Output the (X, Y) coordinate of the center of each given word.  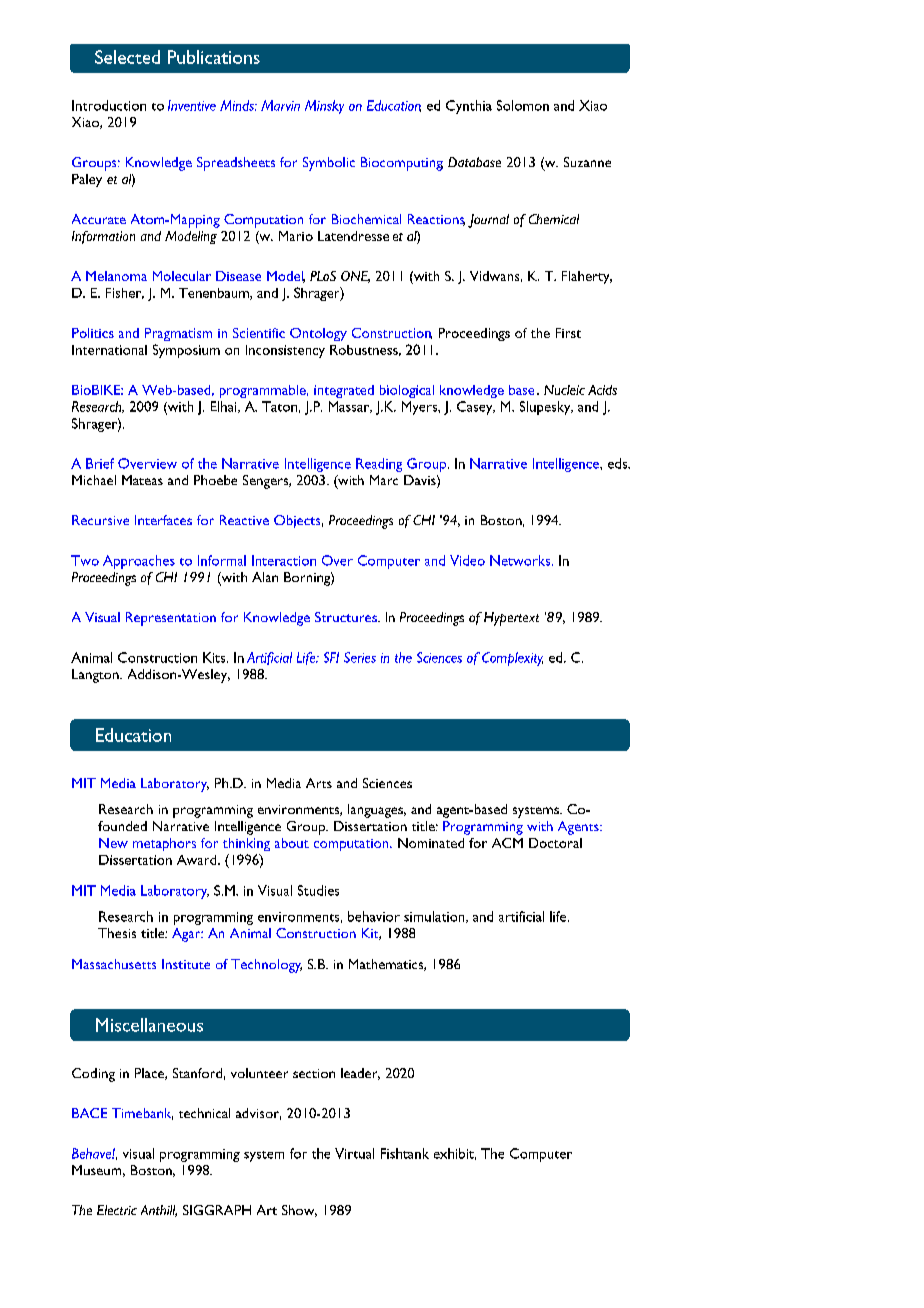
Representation (171, 619)
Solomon (523, 105)
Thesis (117, 933)
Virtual (354, 1153)
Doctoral (555, 843)
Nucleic (564, 390)
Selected (127, 57)
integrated (344, 391)
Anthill (159, 1211)
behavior (374, 916)
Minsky (324, 107)
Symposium (186, 351)
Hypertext (511, 619)
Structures (347, 617)
